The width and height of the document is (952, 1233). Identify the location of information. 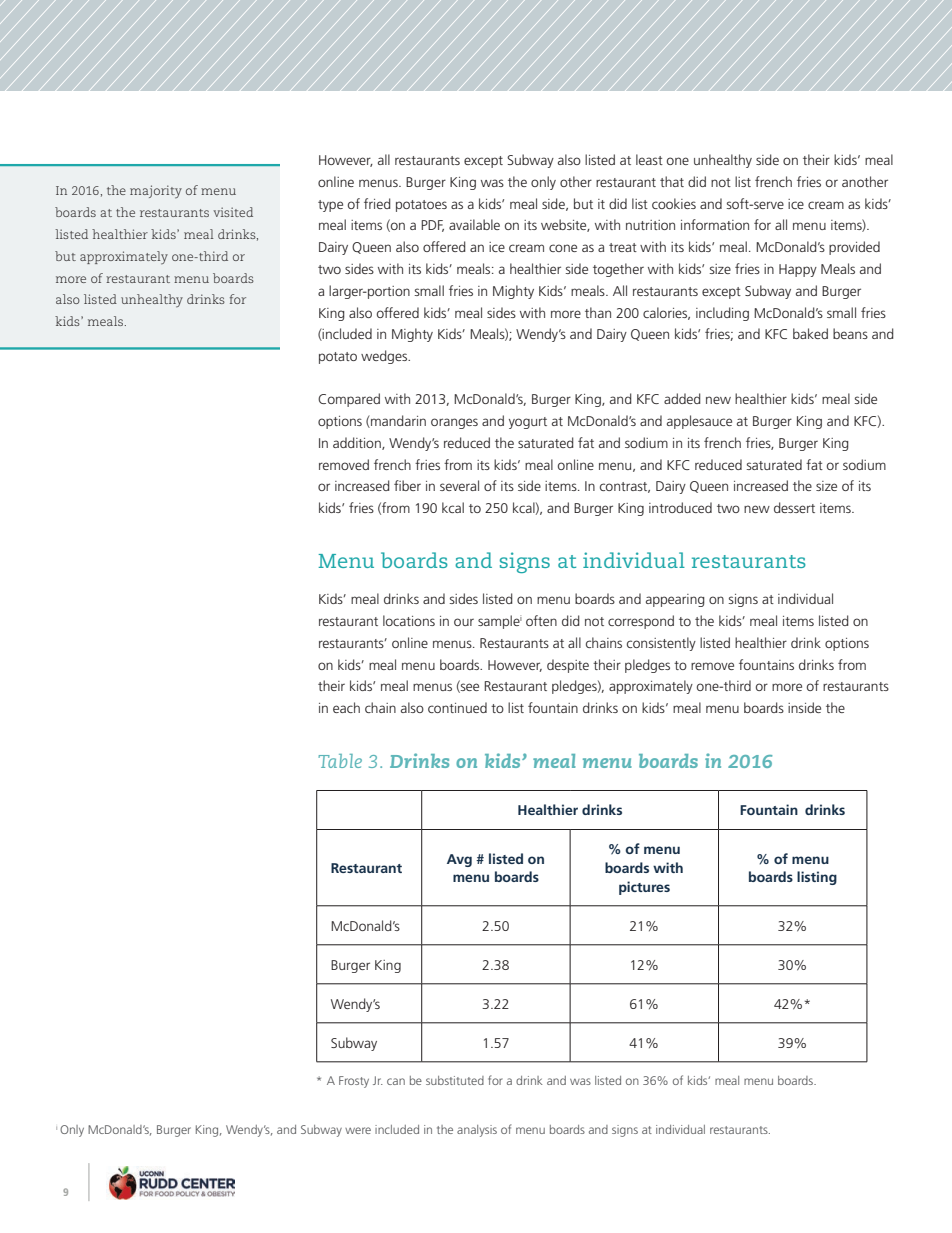
(715, 224).
